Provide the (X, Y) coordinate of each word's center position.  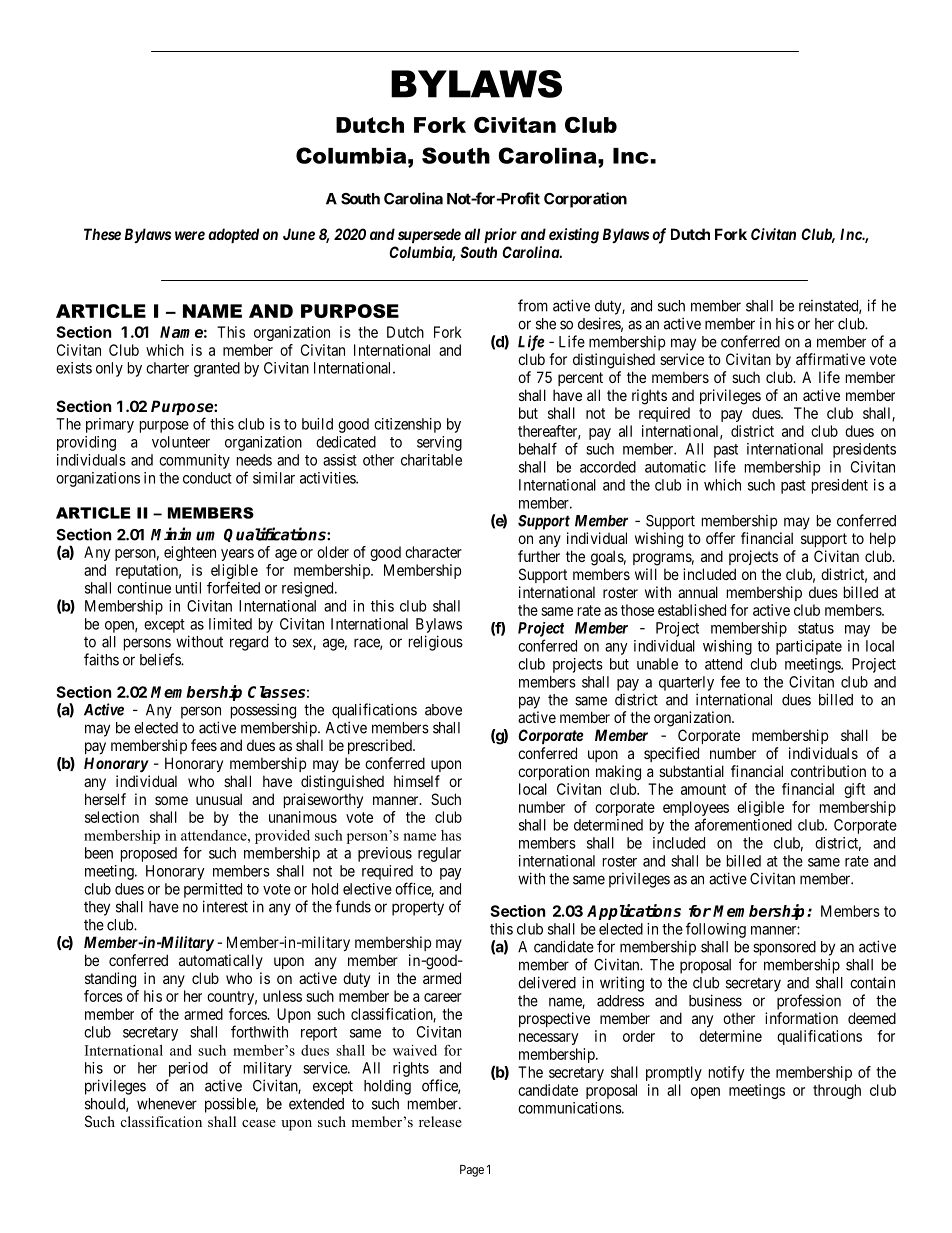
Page (472, 1171)
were (190, 235)
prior (500, 235)
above (443, 710)
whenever (167, 1104)
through (837, 1091)
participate (809, 647)
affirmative (830, 359)
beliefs (161, 659)
